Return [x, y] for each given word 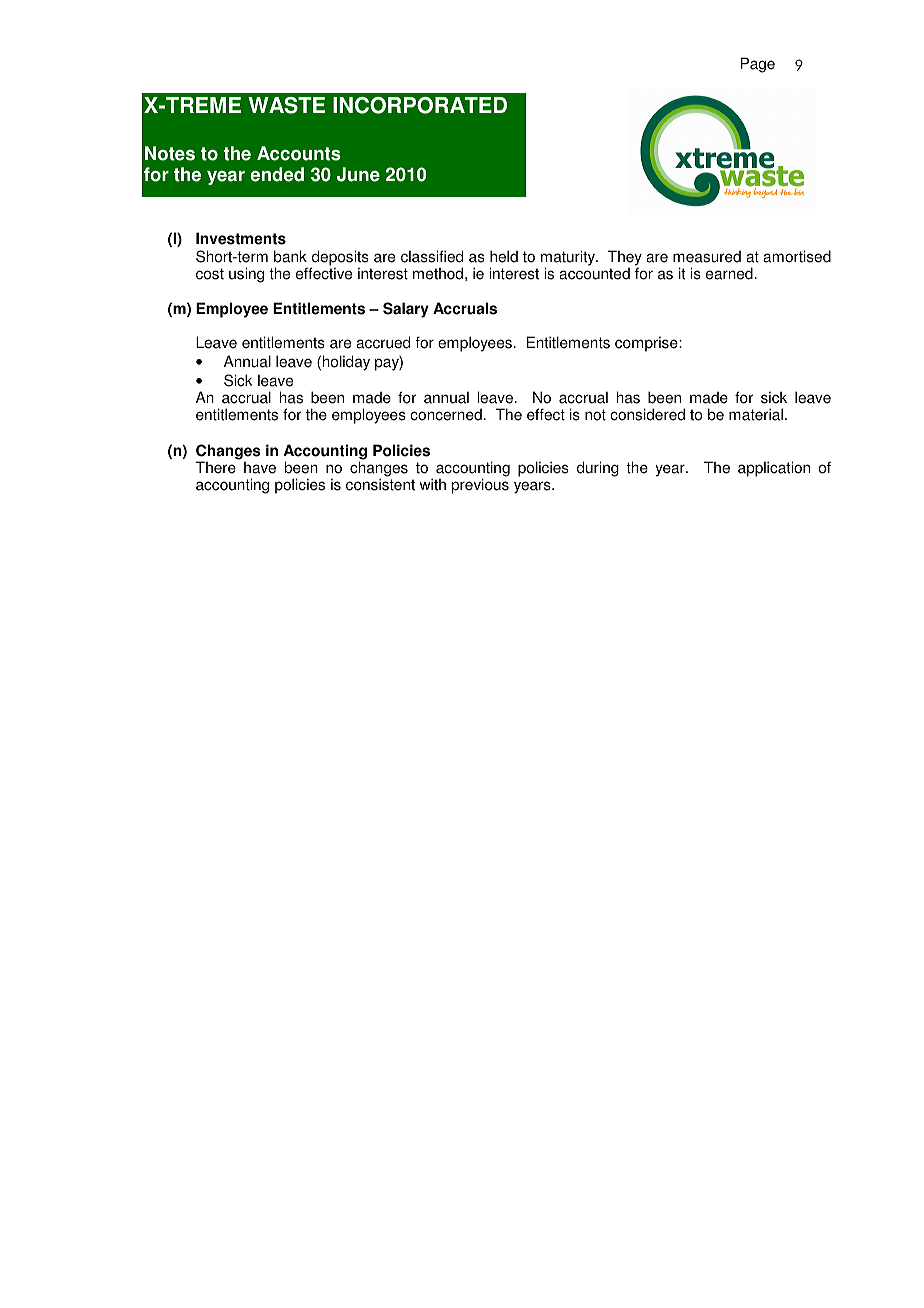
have [260, 468]
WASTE [286, 105]
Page [758, 65]
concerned [446, 415]
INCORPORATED [420, 105]
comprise [647, 344]
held [504, 256]
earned [729, 273]
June [358, 174]
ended [277, 174]
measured [707, 257]
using [246, 275]
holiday [346, 363]
